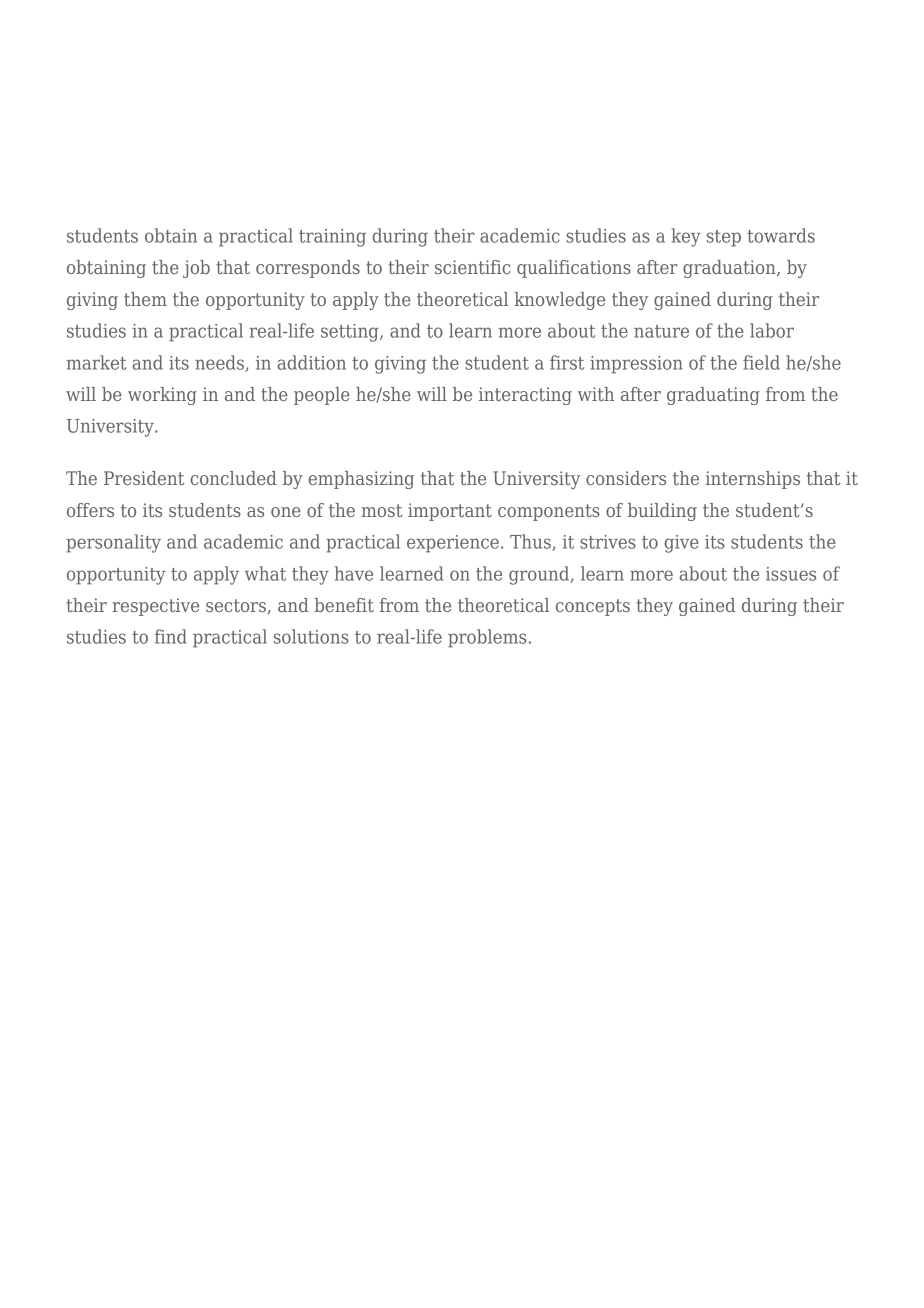 The image size is (924, 1308). I want to click on experience, so click(453, 544).
